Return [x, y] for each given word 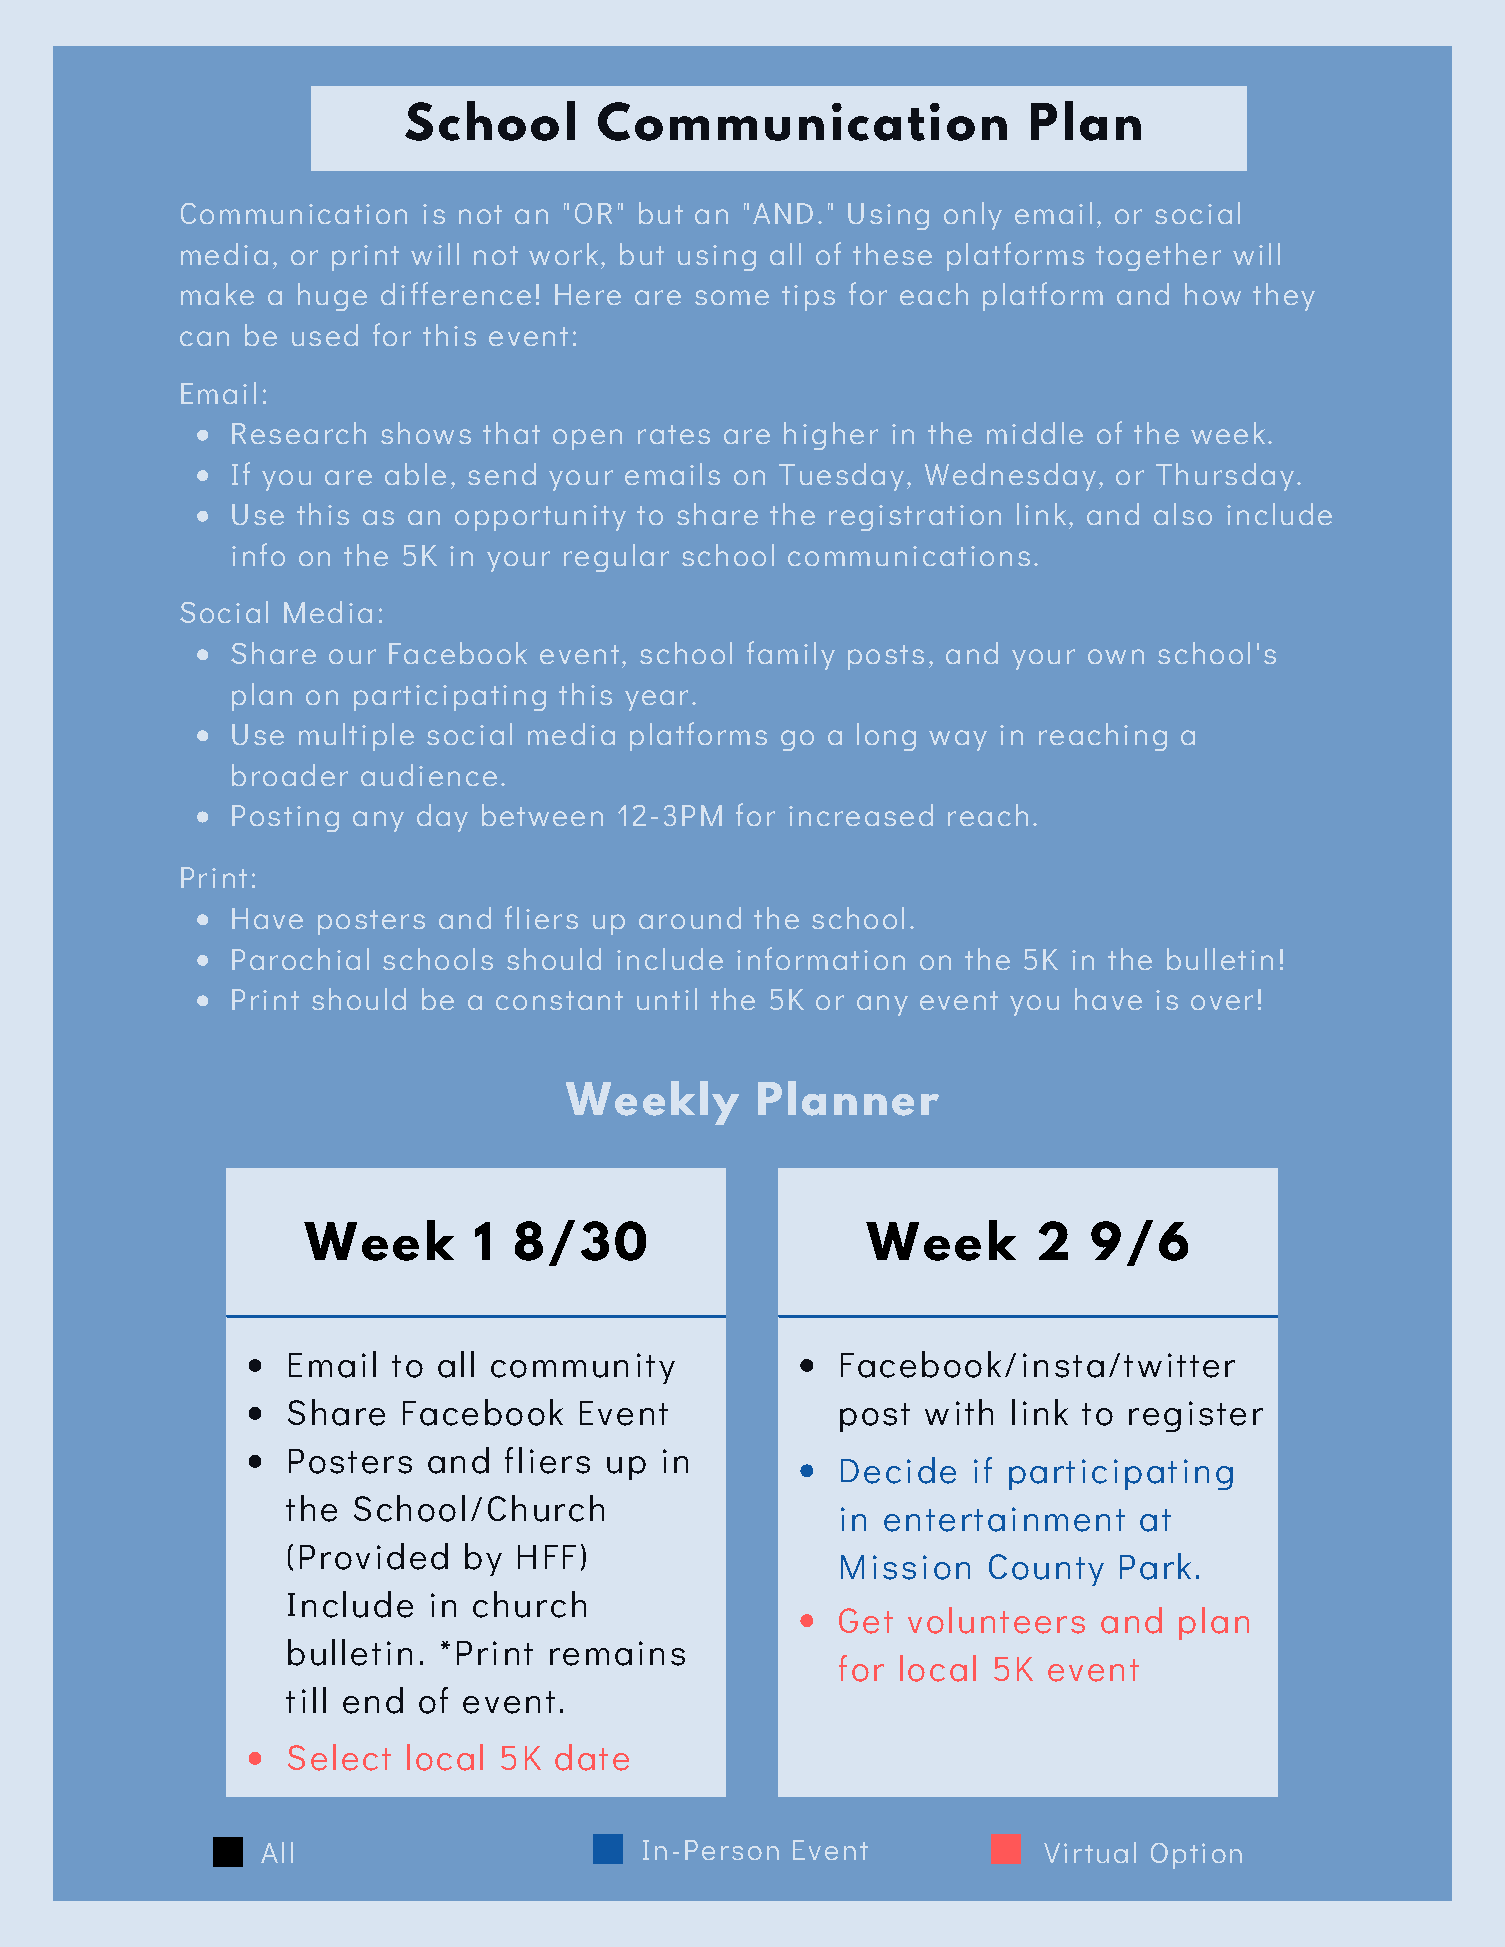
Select [339, 1757]
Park [1155, 1566]
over [1222, 1002]
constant [559, 1000]
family [791, 655]
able [415, 474]
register [1196, 1416]
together [1158, 257]
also [1183, 514]
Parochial [300, 959]
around [690, 918]
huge [332, 297]
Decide [898, 1470]
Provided [374, 1556]
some [732, 297]
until [667, 999]
